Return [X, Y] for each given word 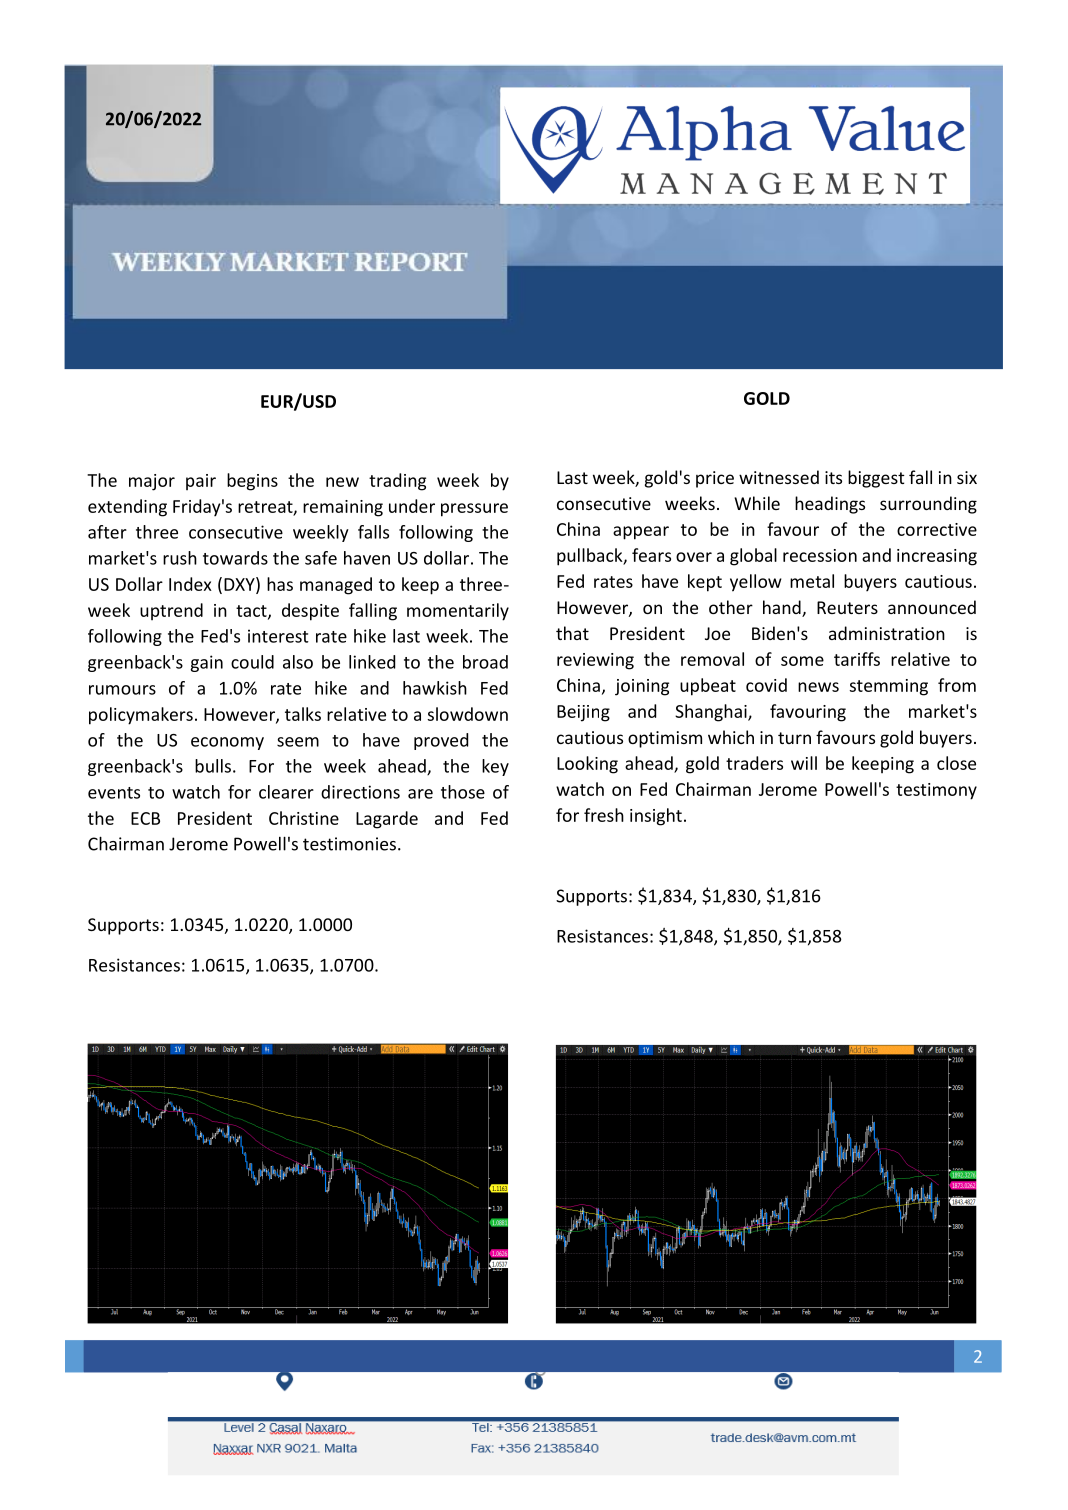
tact [252, 612]
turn [794, 738]
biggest [876, 479]
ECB [145, 818]
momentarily [458, 612]
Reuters [847, 607]
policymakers [141, 716]
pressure [474, 510]
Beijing [583, 713]
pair [201, 482]
